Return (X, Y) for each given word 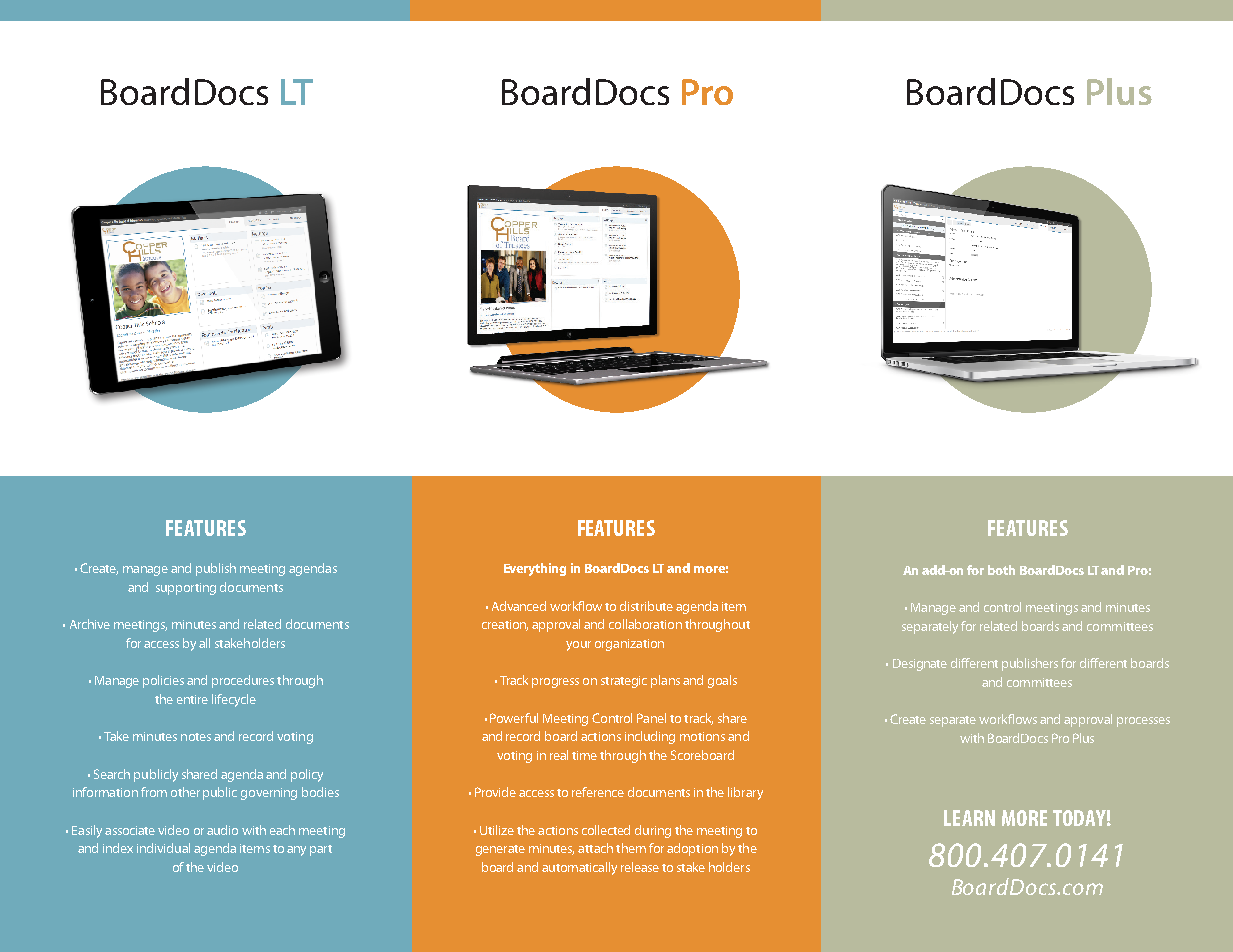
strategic (624, 682)
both (1001, 570)
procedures (243, 681)
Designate (920, 665)
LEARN (969, 818)
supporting (186, 589)
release (640, 867)
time (584, 755)
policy (307, 775)
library (745, 793)
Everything (535, 569)
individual (163, 848)
